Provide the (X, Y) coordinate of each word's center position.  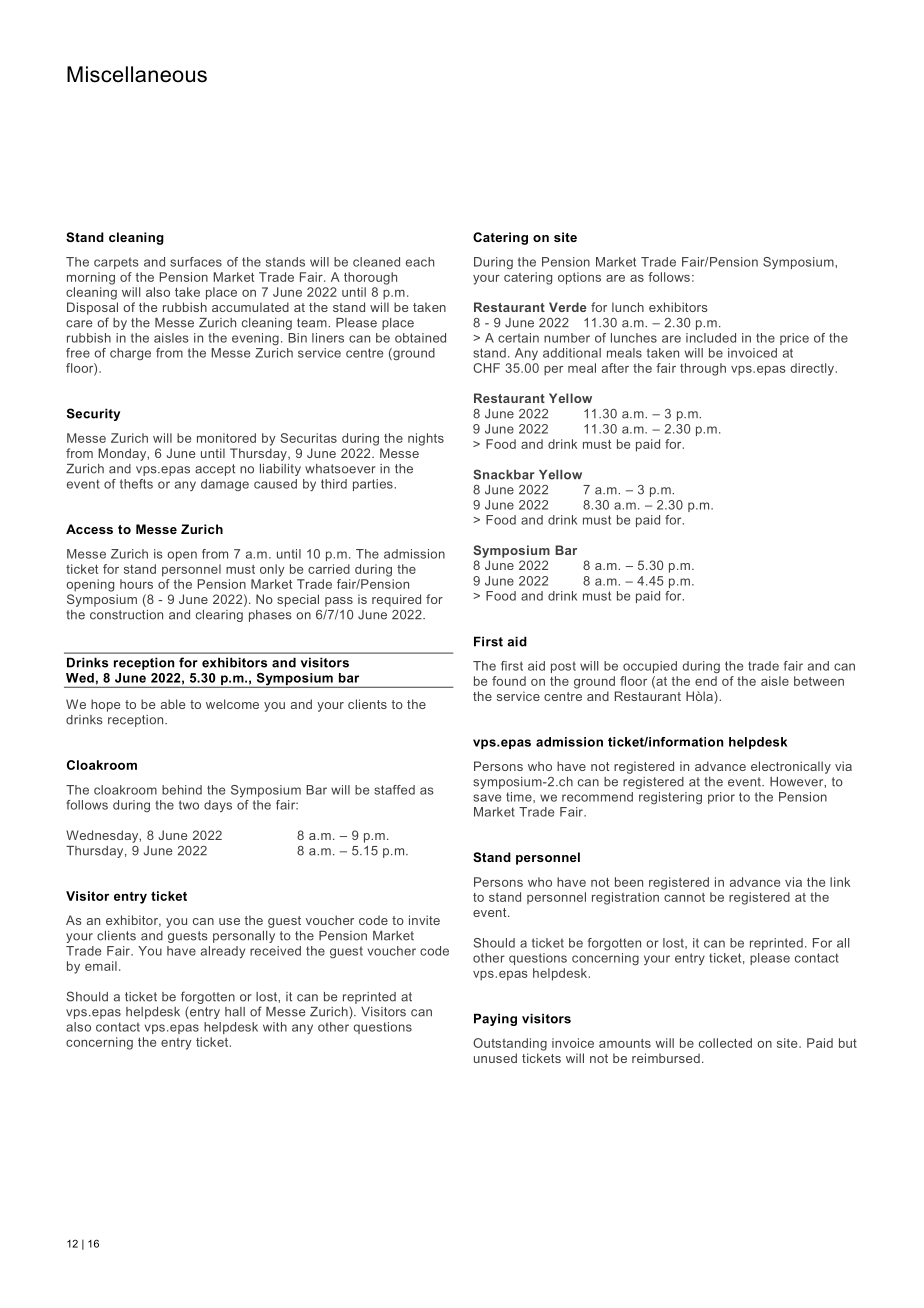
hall (235, 1012)
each (420, 262)
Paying (495, 1019)
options (579, 278)
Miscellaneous (137, 74)
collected (725, 1043)
